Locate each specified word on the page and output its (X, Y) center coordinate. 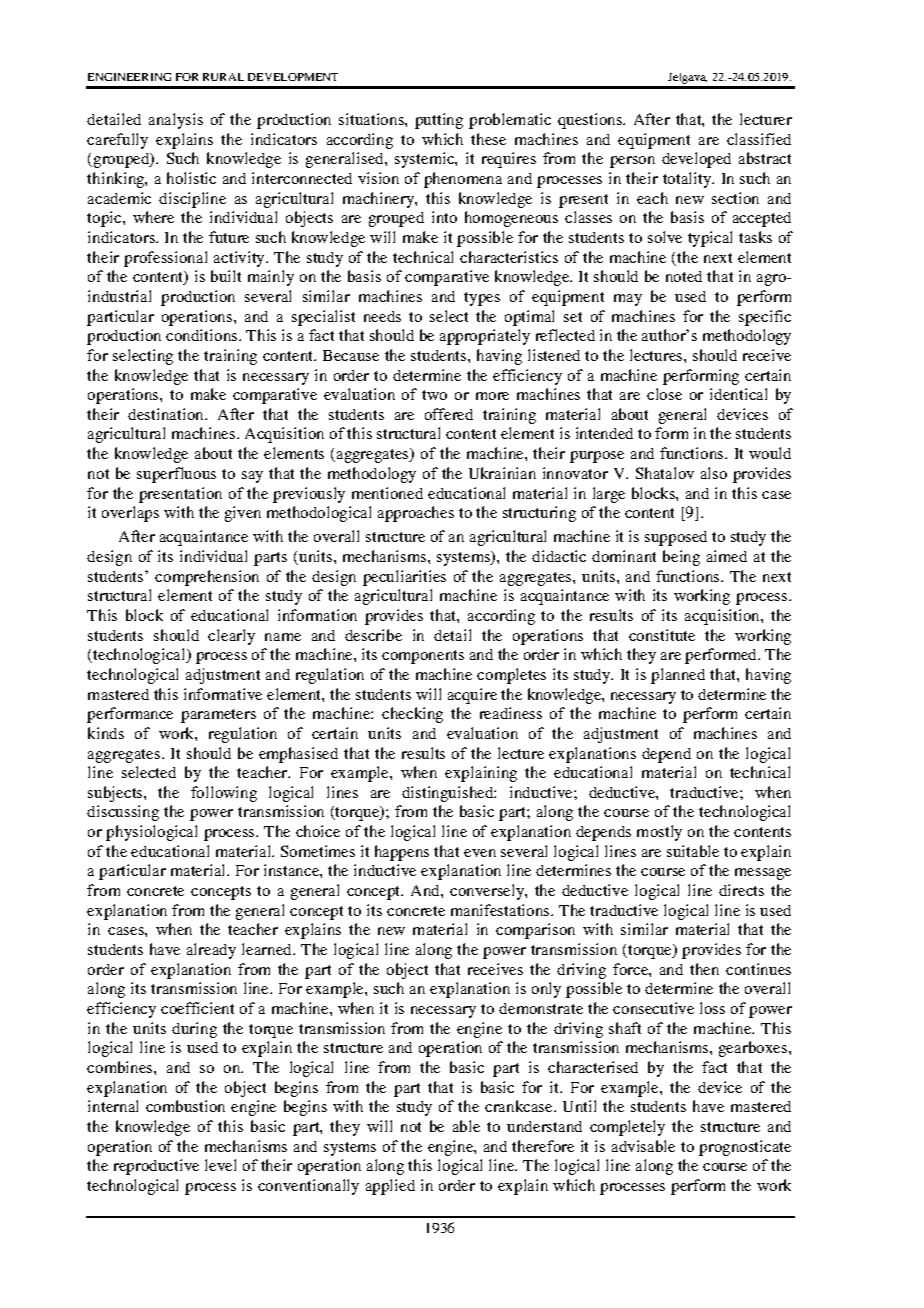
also (714, 473)
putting (439, 121)
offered (449, 414)
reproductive (156, 1167)
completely (627, 1128)
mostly (659, 833)
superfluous (176, 475)
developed (696, 160)
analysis (176, 121)
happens (402, 853)
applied (390, 1187)
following (224, 794)
